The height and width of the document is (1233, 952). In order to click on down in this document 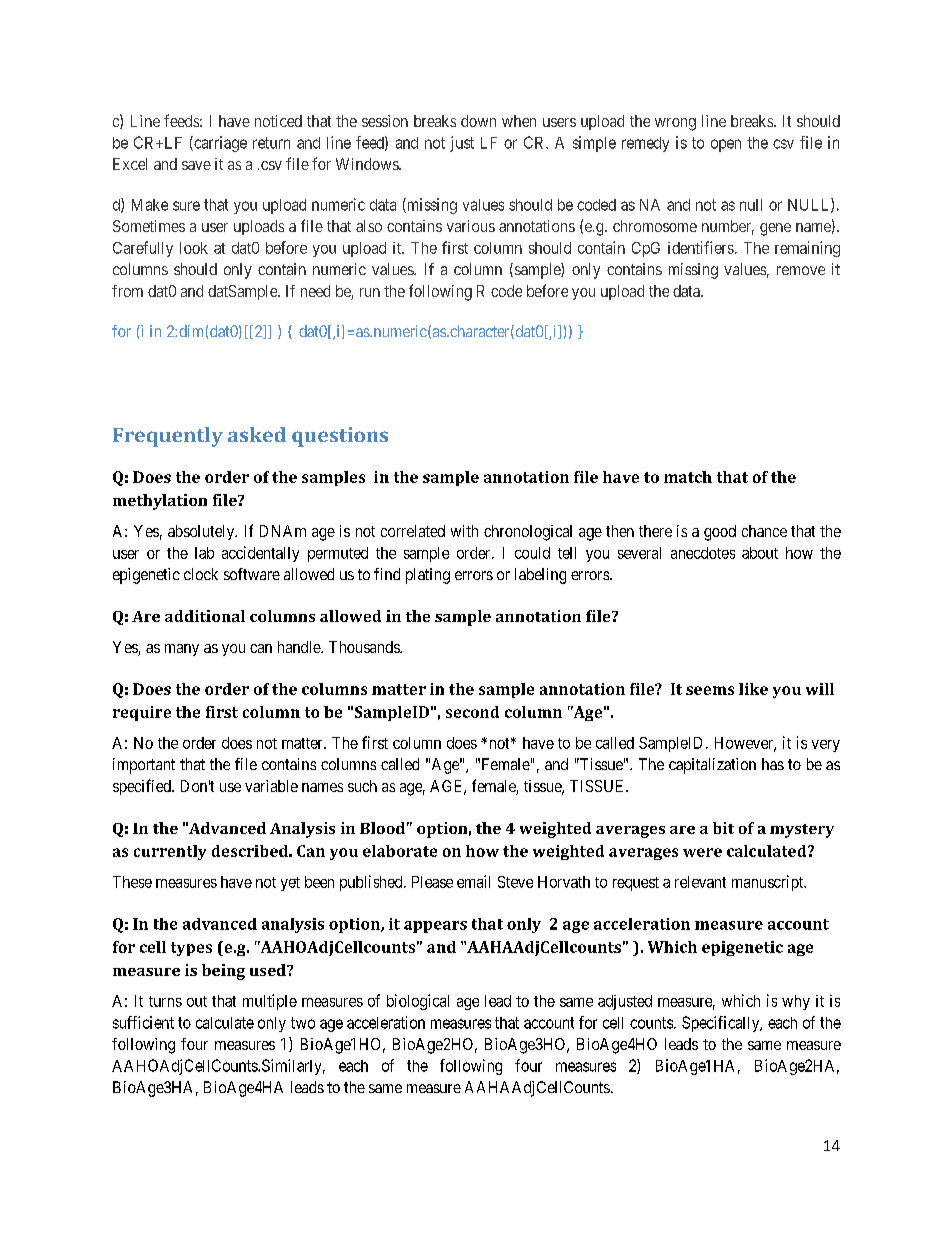, I will do `click(478, 121)`.
